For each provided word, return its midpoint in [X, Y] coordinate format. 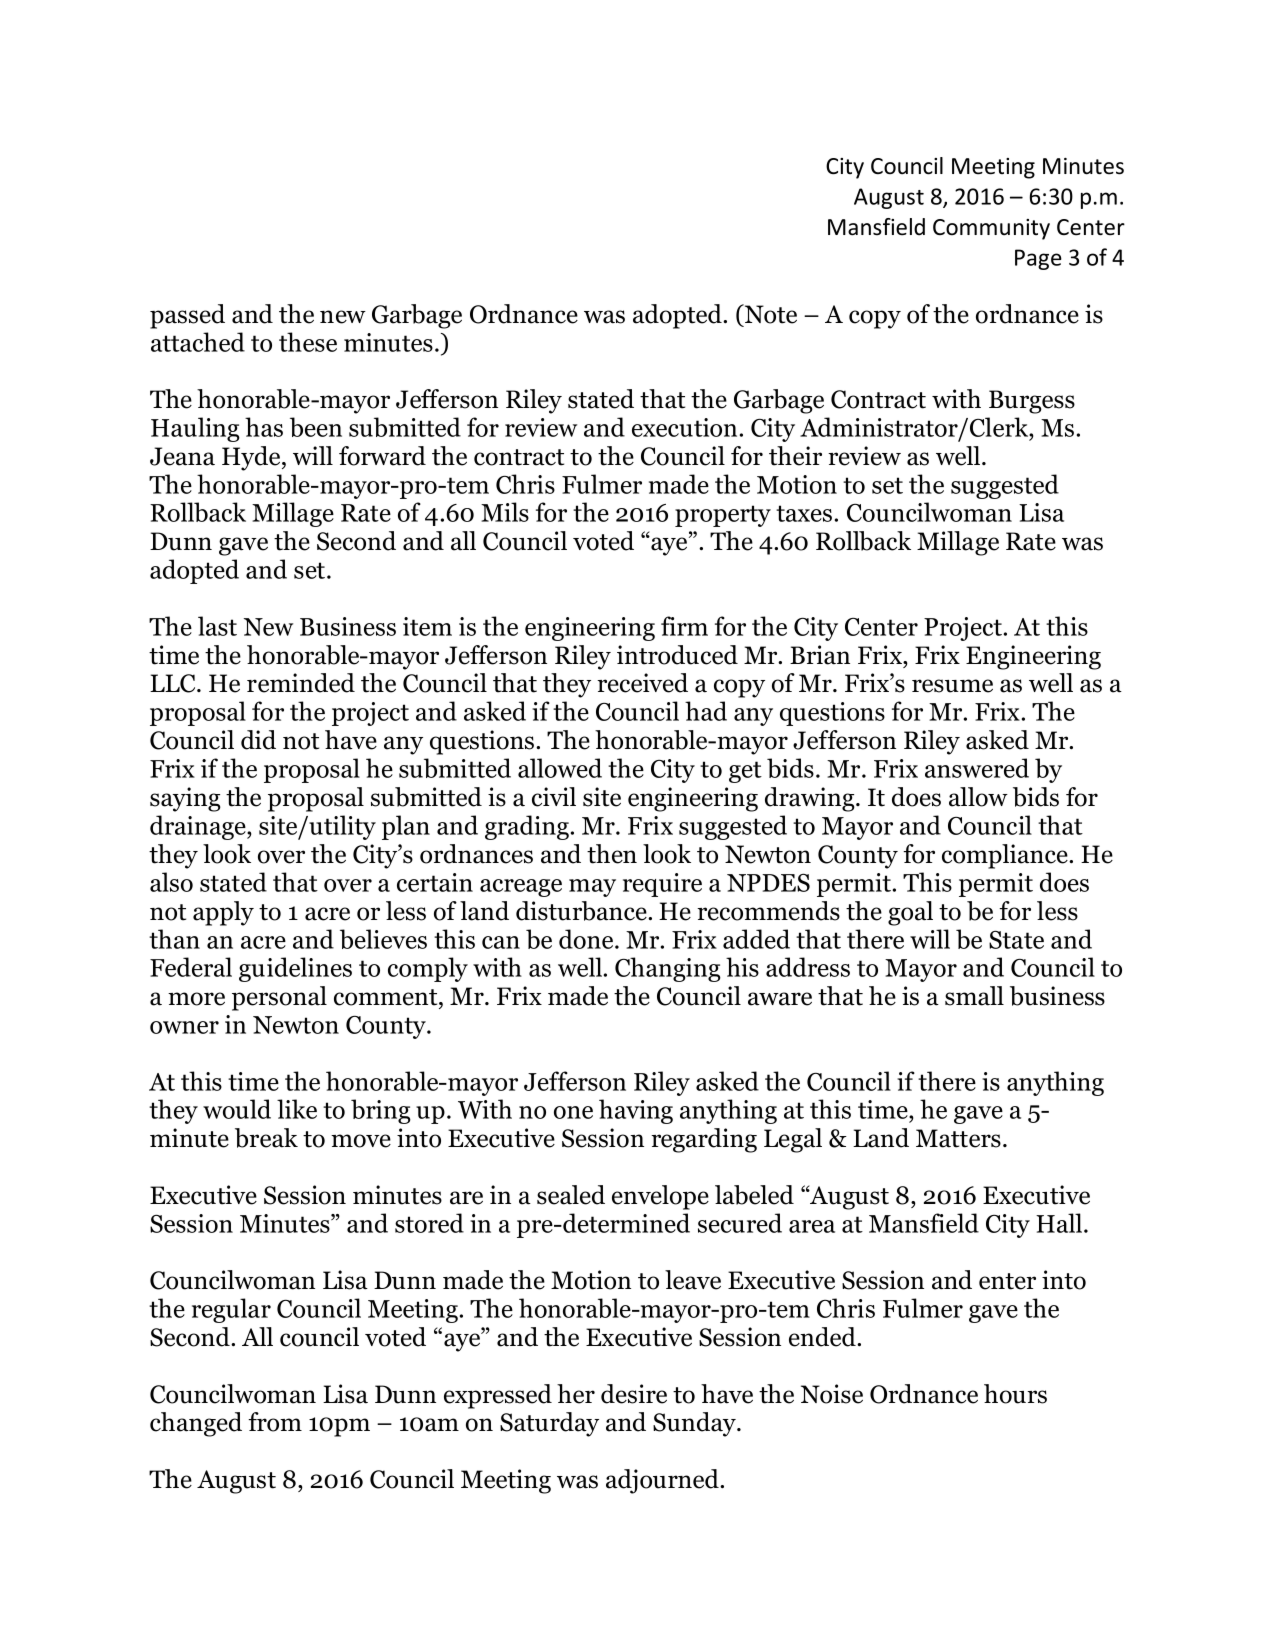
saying [185, 799]
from [275, 1422]
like [297, 1109]
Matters [958, 1138]
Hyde [252, 458]
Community [991, 229]
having [636, 1111]
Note [769, 315]
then [612, 854]
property [723, 516]
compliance [1006, 856]
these [308, 342]
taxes [804, 513]
